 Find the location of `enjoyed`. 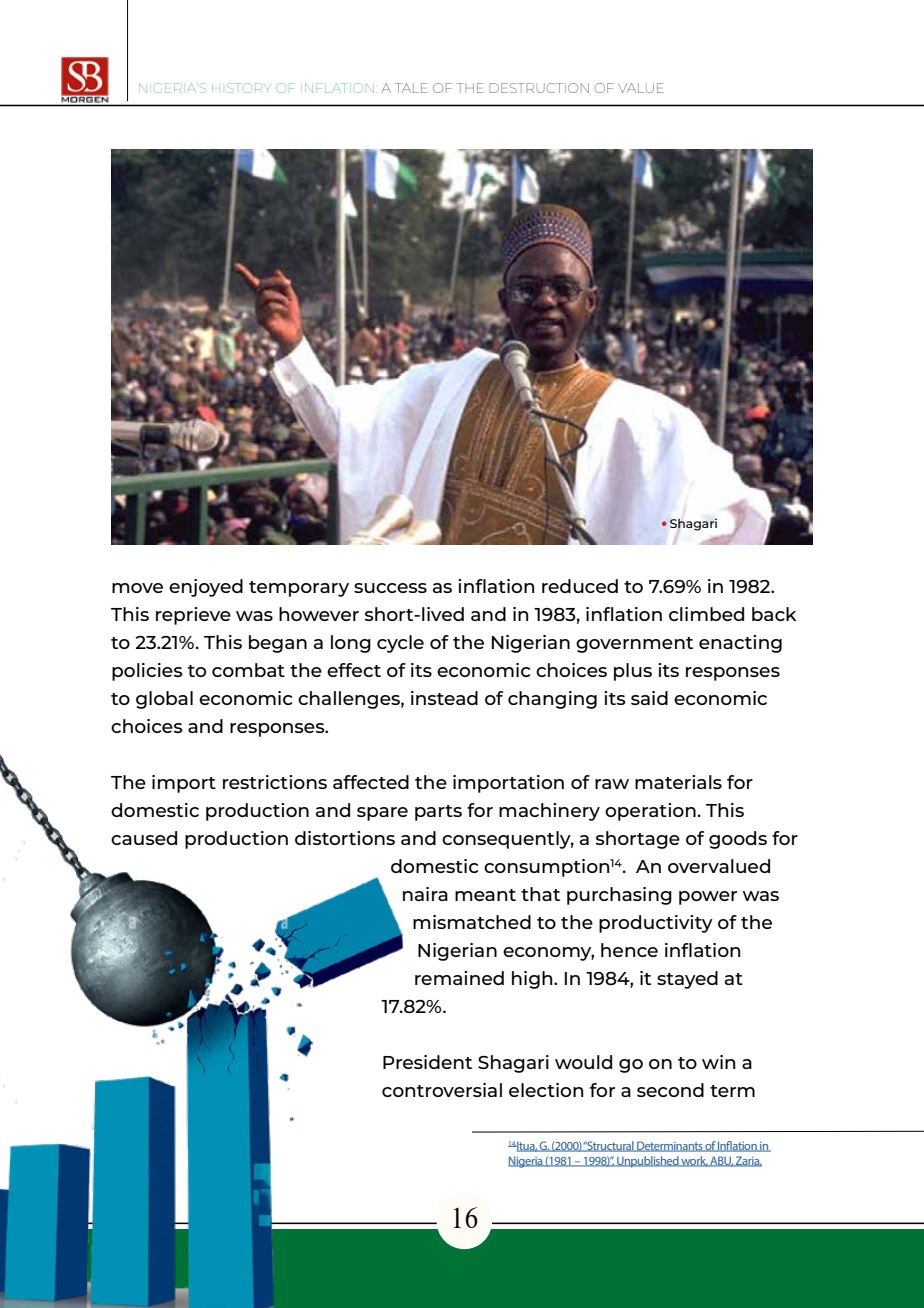

enjoyed is located at coordinates (206, 588).
